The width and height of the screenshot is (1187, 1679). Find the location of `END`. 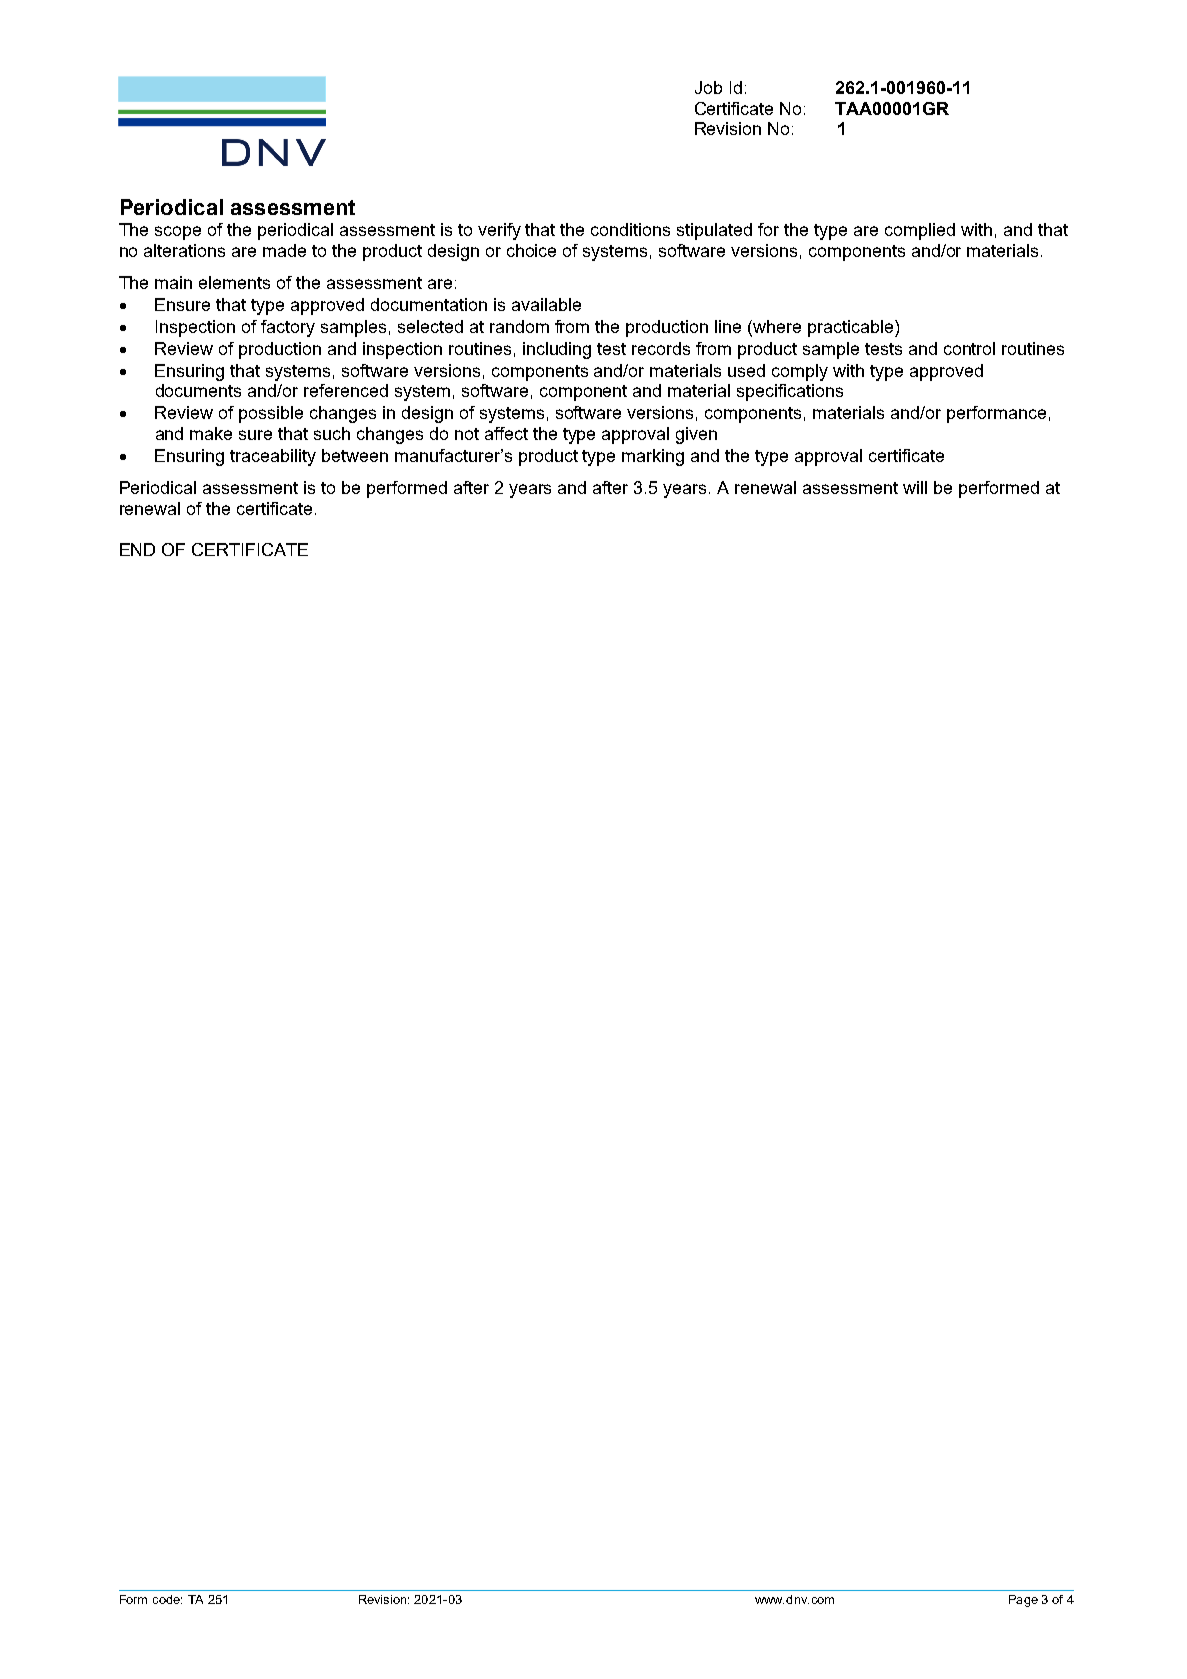

END is located at coordinates (137, 549).
